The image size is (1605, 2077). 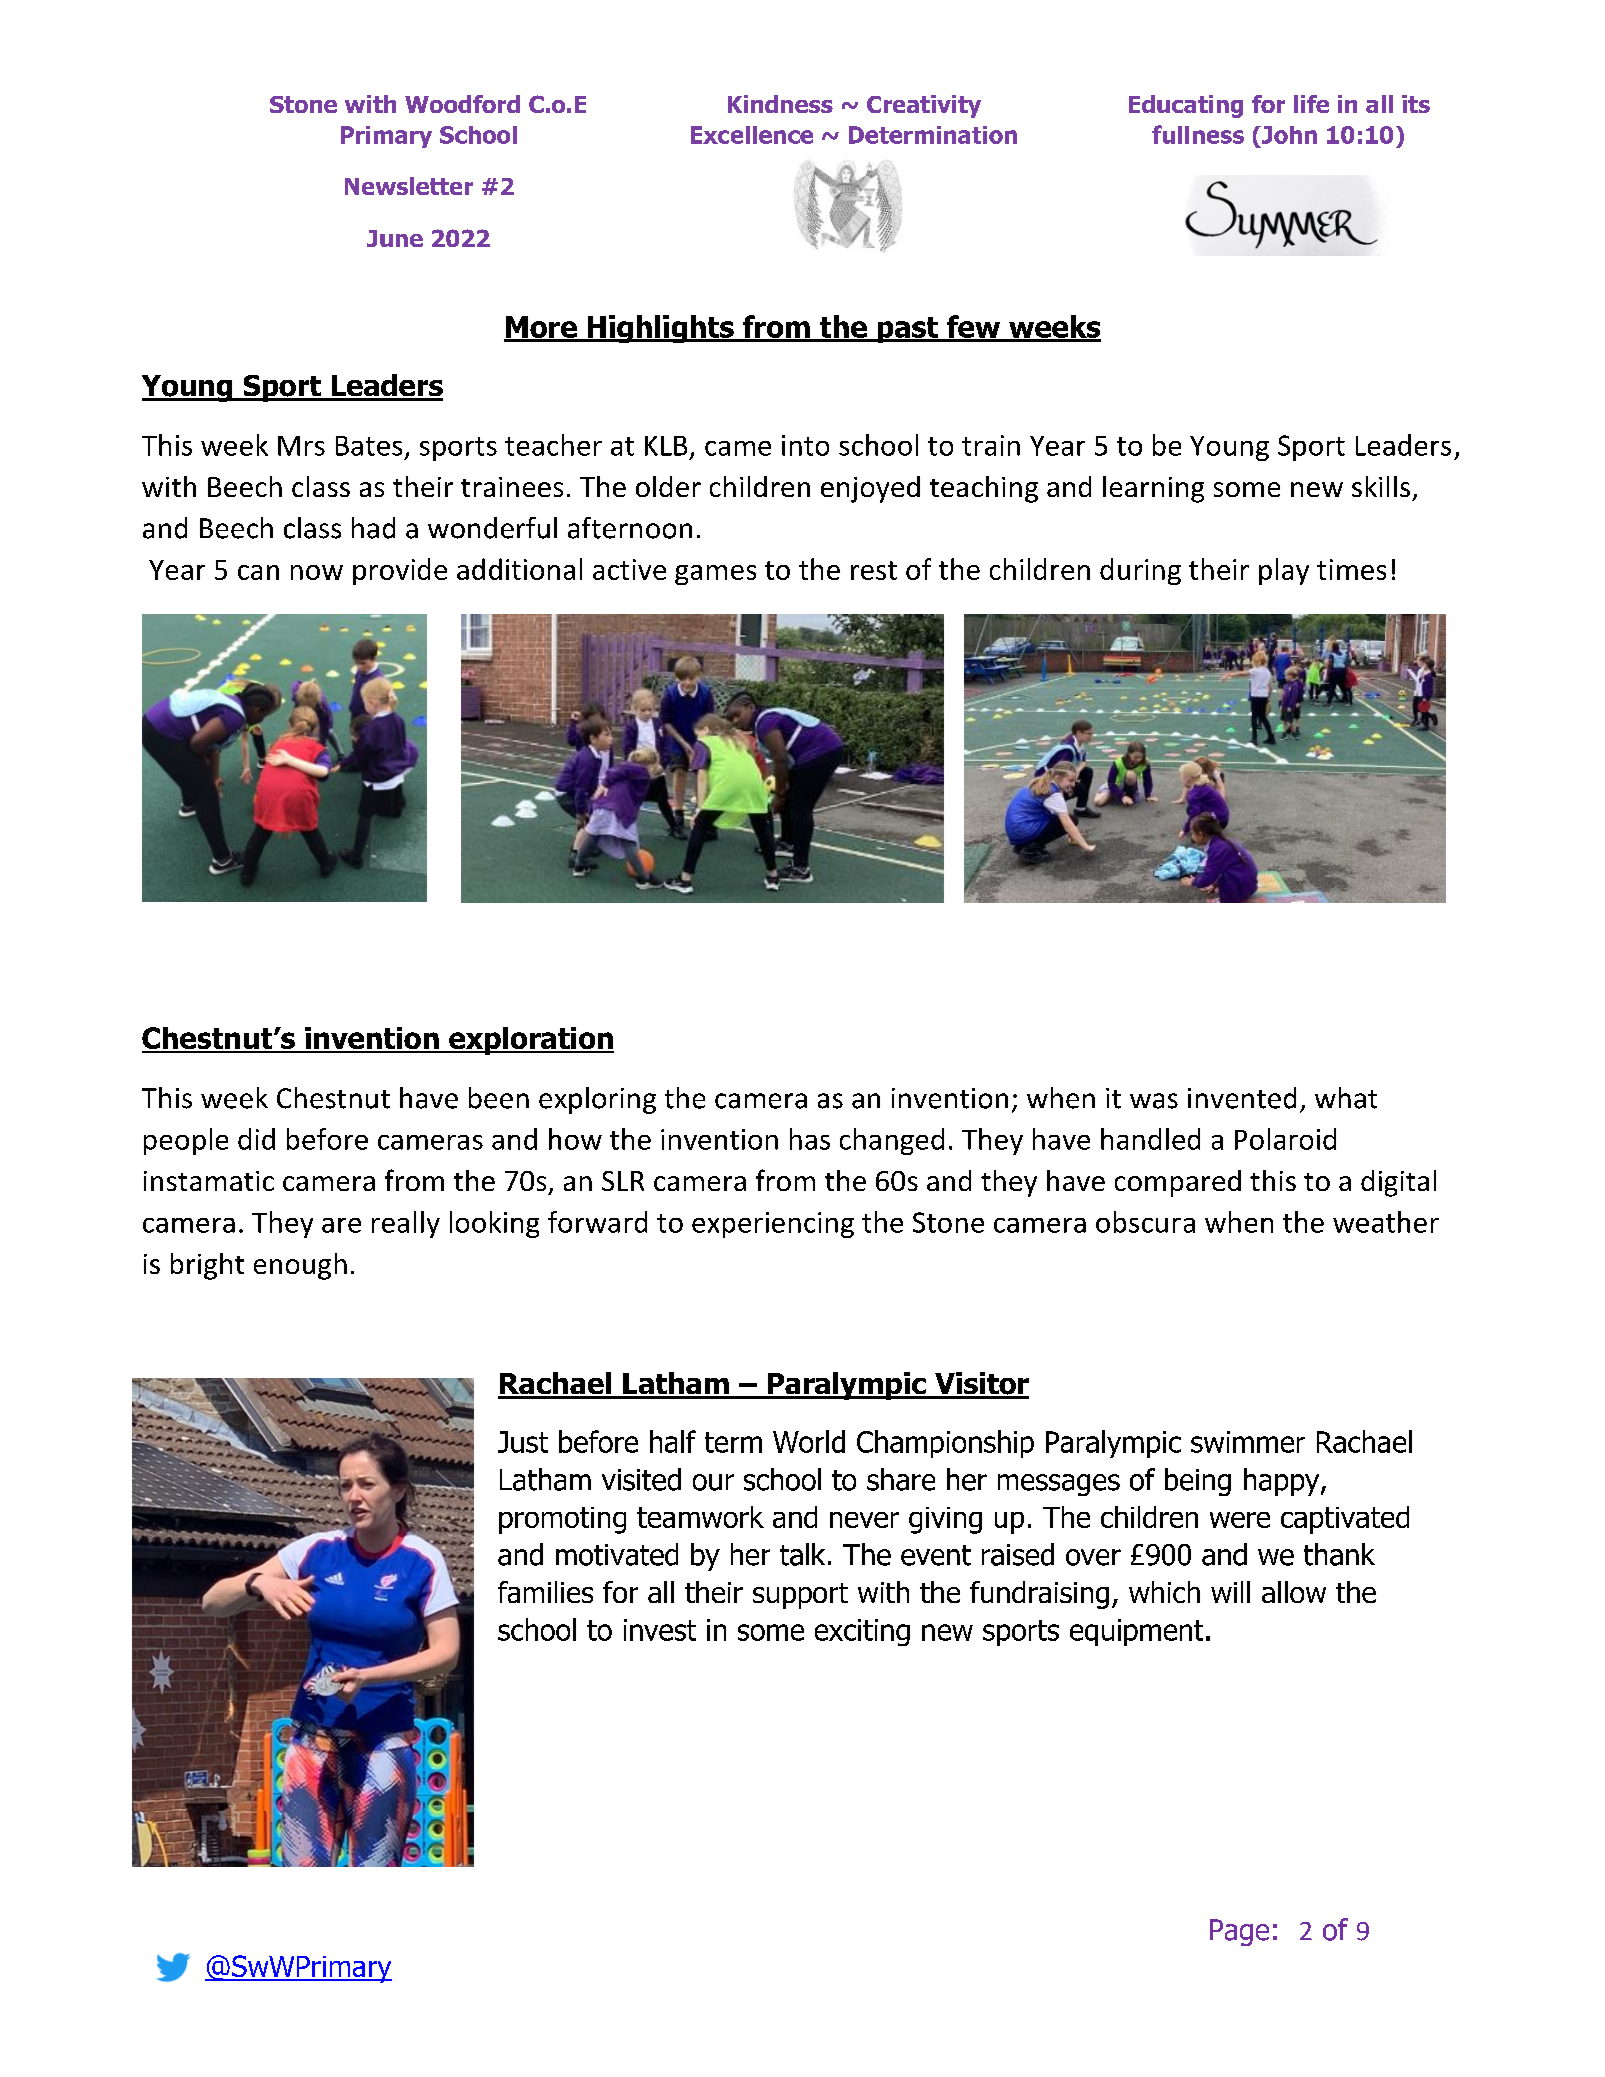 What do you see at coordinates (545, 1592) in the screenshot?
I see `families` at bounding box center [545, 1592].
